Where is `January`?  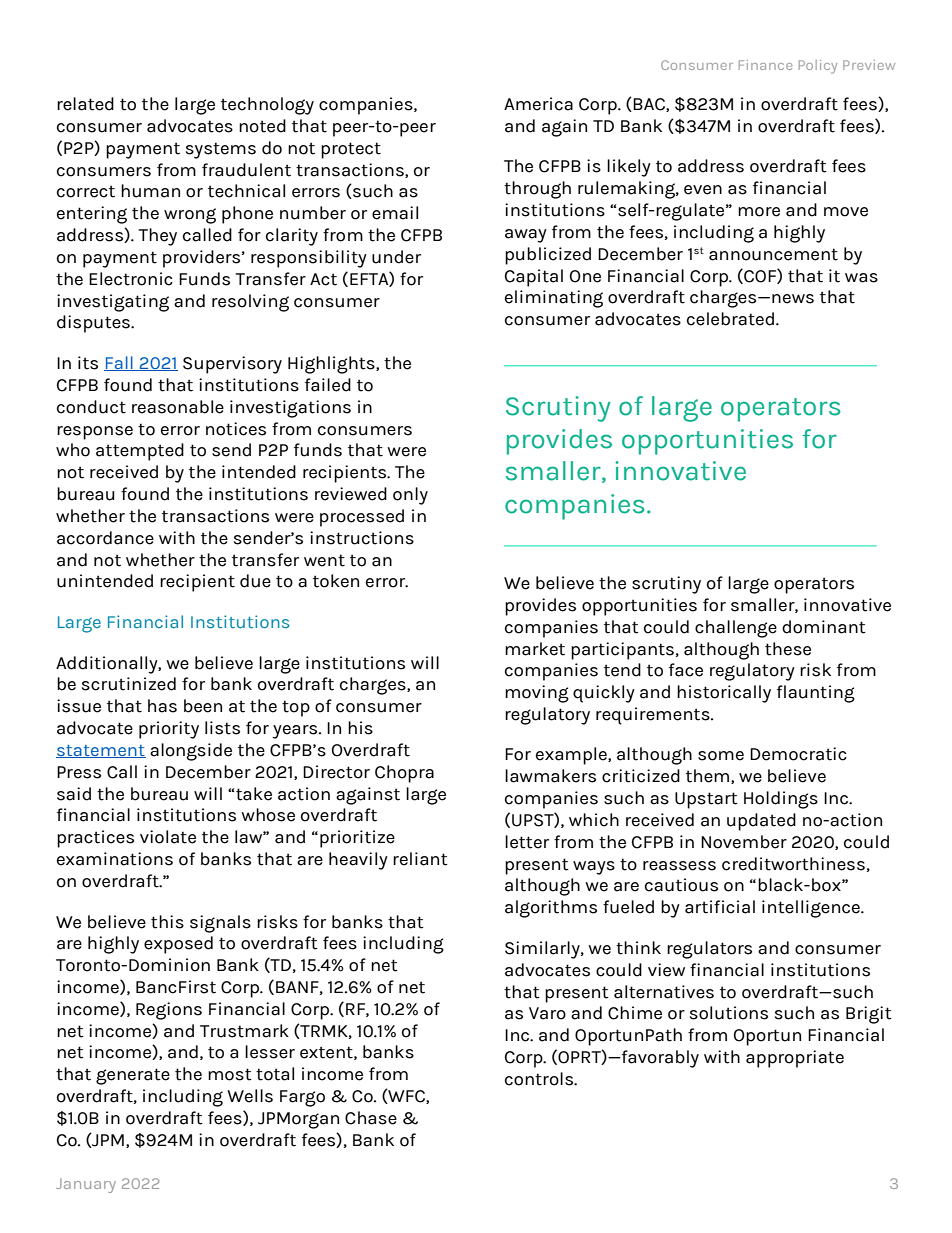
January is located at coordinates (86, 1185).
